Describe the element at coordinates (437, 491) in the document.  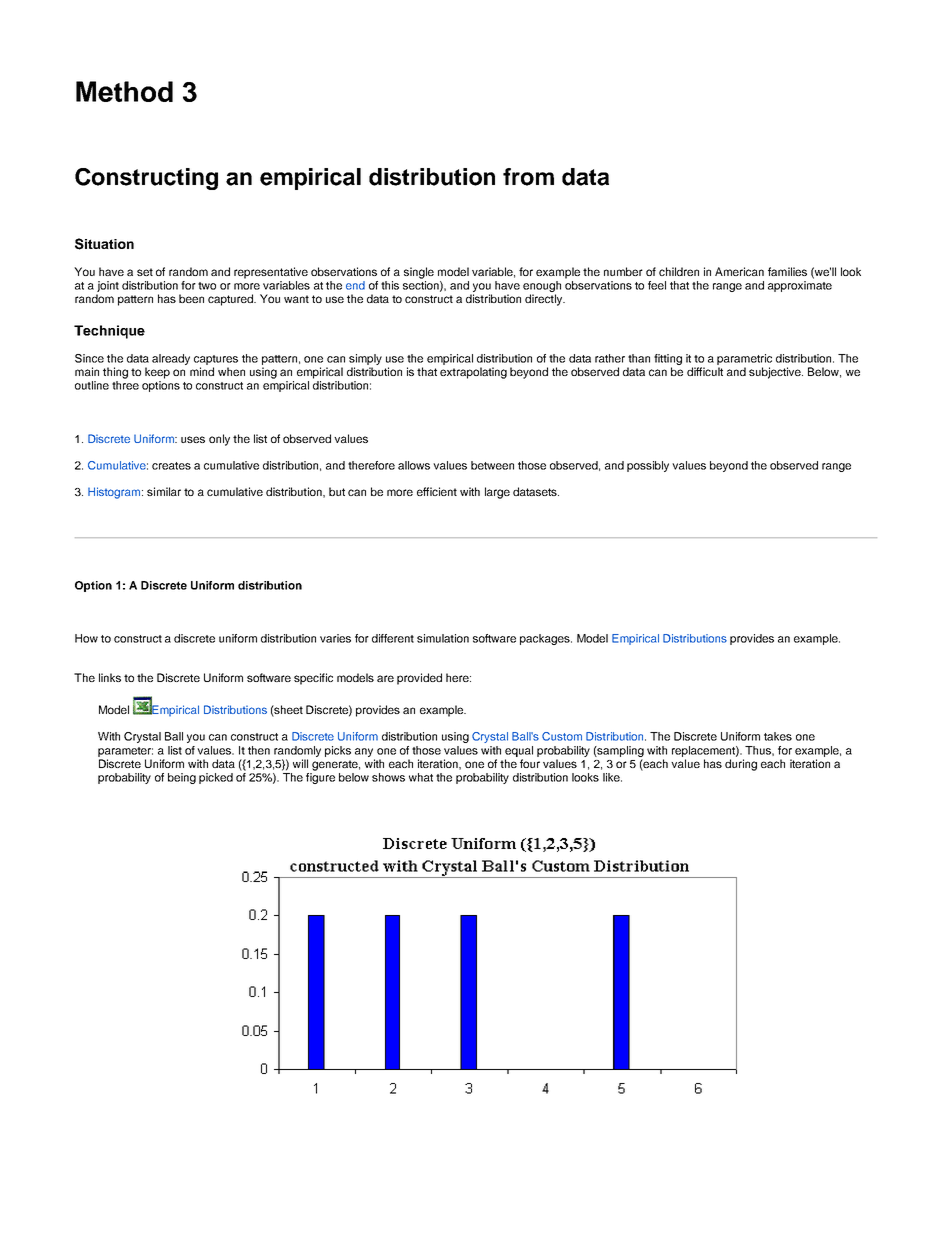
I see `efficient` at that location.
